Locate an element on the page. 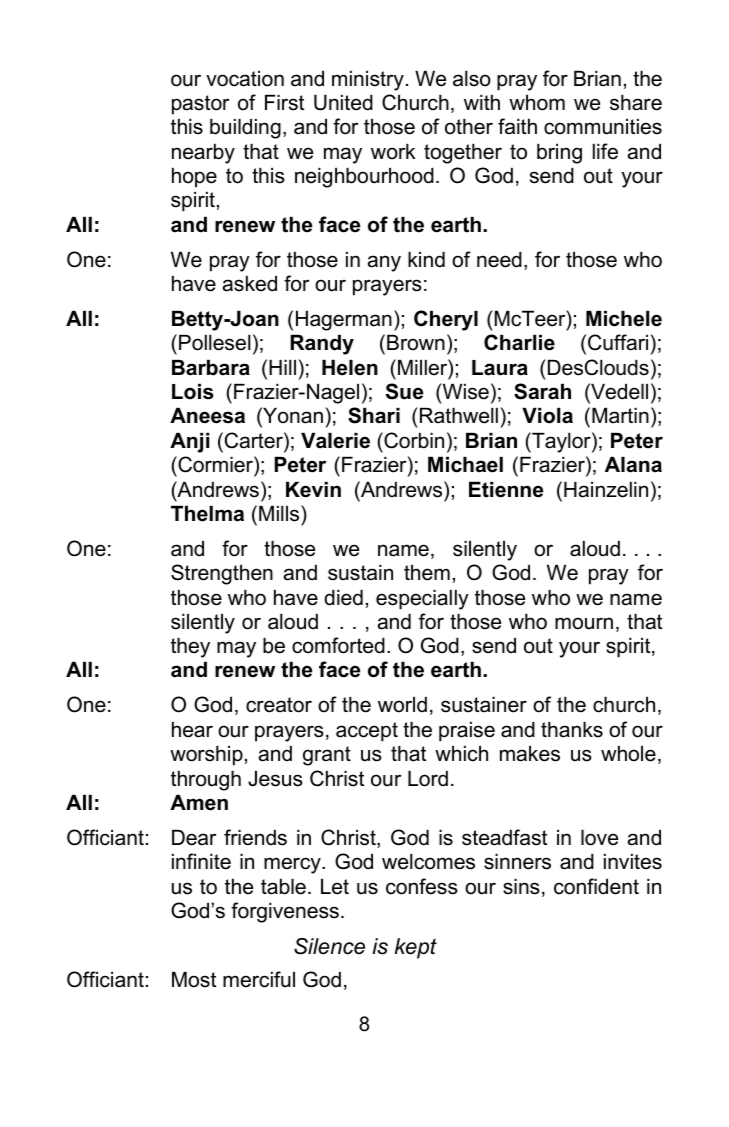 This document has width=729, height=1127. building is located at coordinates (245, 129).
